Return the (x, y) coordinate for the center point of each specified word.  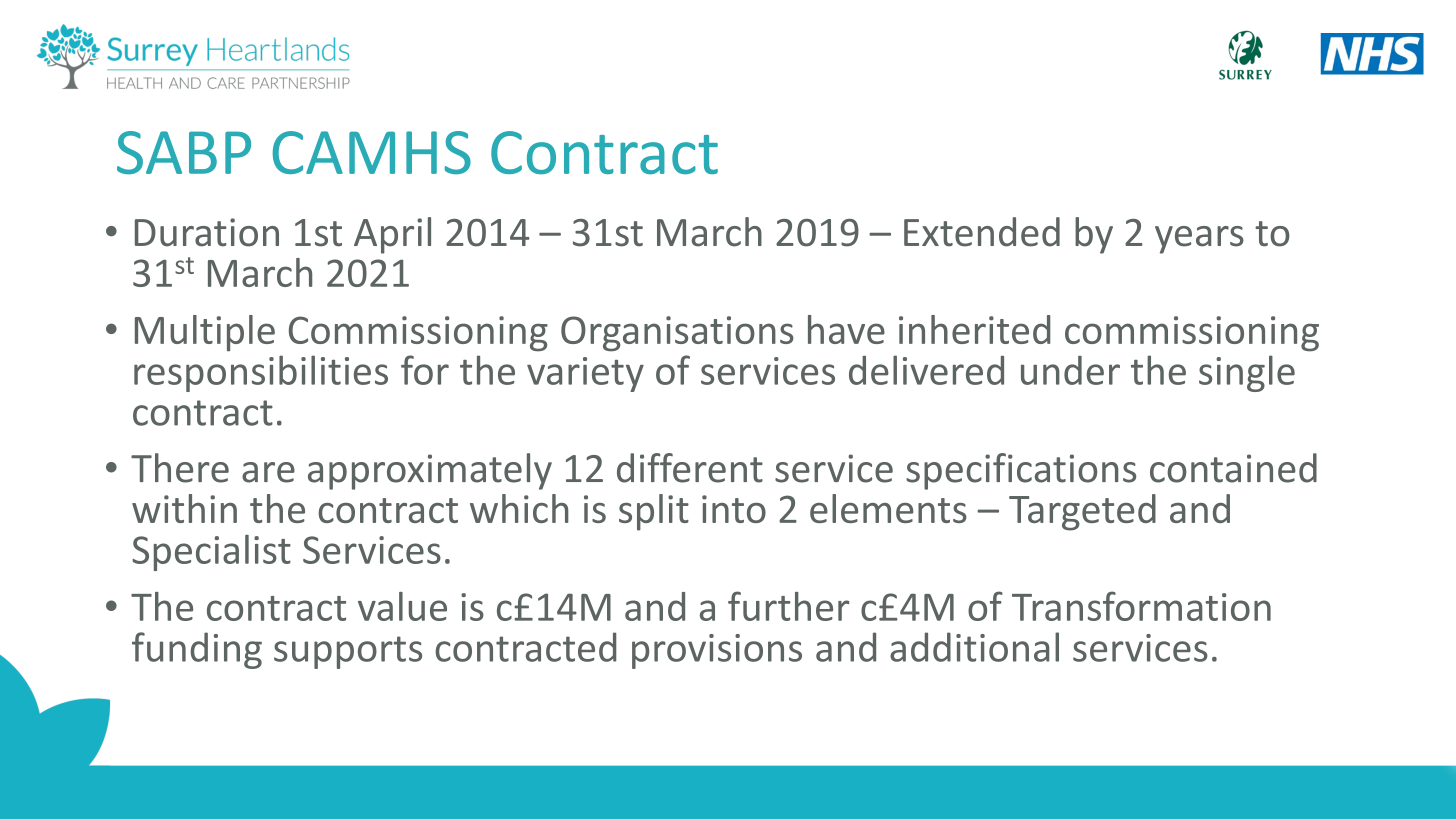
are (268, 472)
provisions (717, 651)
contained (1233, 468)
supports (348, 652)
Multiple (205, 333)
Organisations (677, 334)
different (690, 468)
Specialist (211, 553)
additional (974, 647)
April (392, 235)
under (1070, 370)
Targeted (1082, 512)
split (654, 512)
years (1199, 240)
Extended (982, 232)
